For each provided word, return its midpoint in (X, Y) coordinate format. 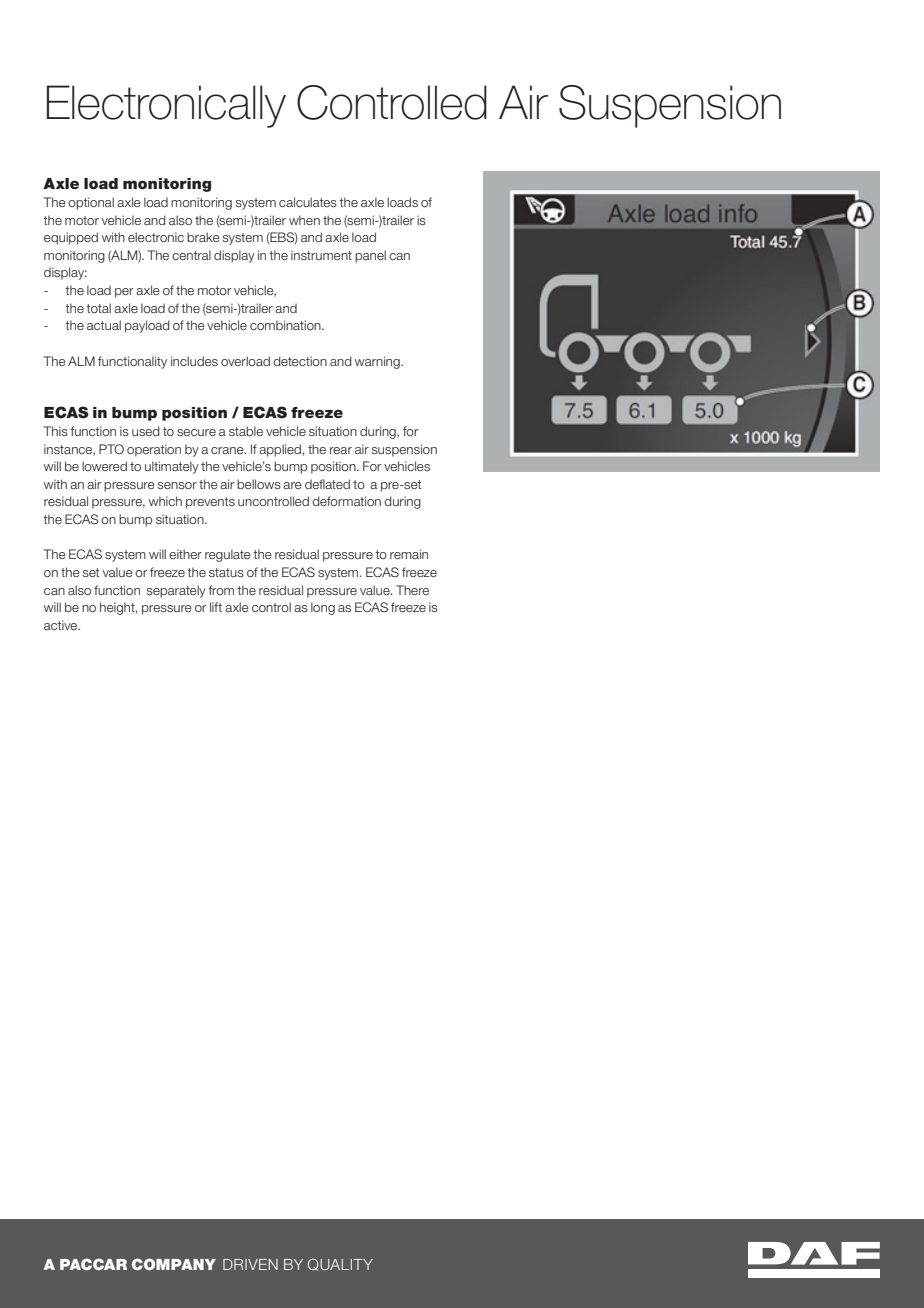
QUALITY (340, 1264)
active (62, 625)
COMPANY (174, 1264)
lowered (104, 466)
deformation (346, 501)
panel (370, 256)
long (323, 608)
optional (91, 203)
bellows (259, 484)
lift (216, 607)
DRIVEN (250, 1264)
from (221, 590)
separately (176, 591)
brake (203, 237)
